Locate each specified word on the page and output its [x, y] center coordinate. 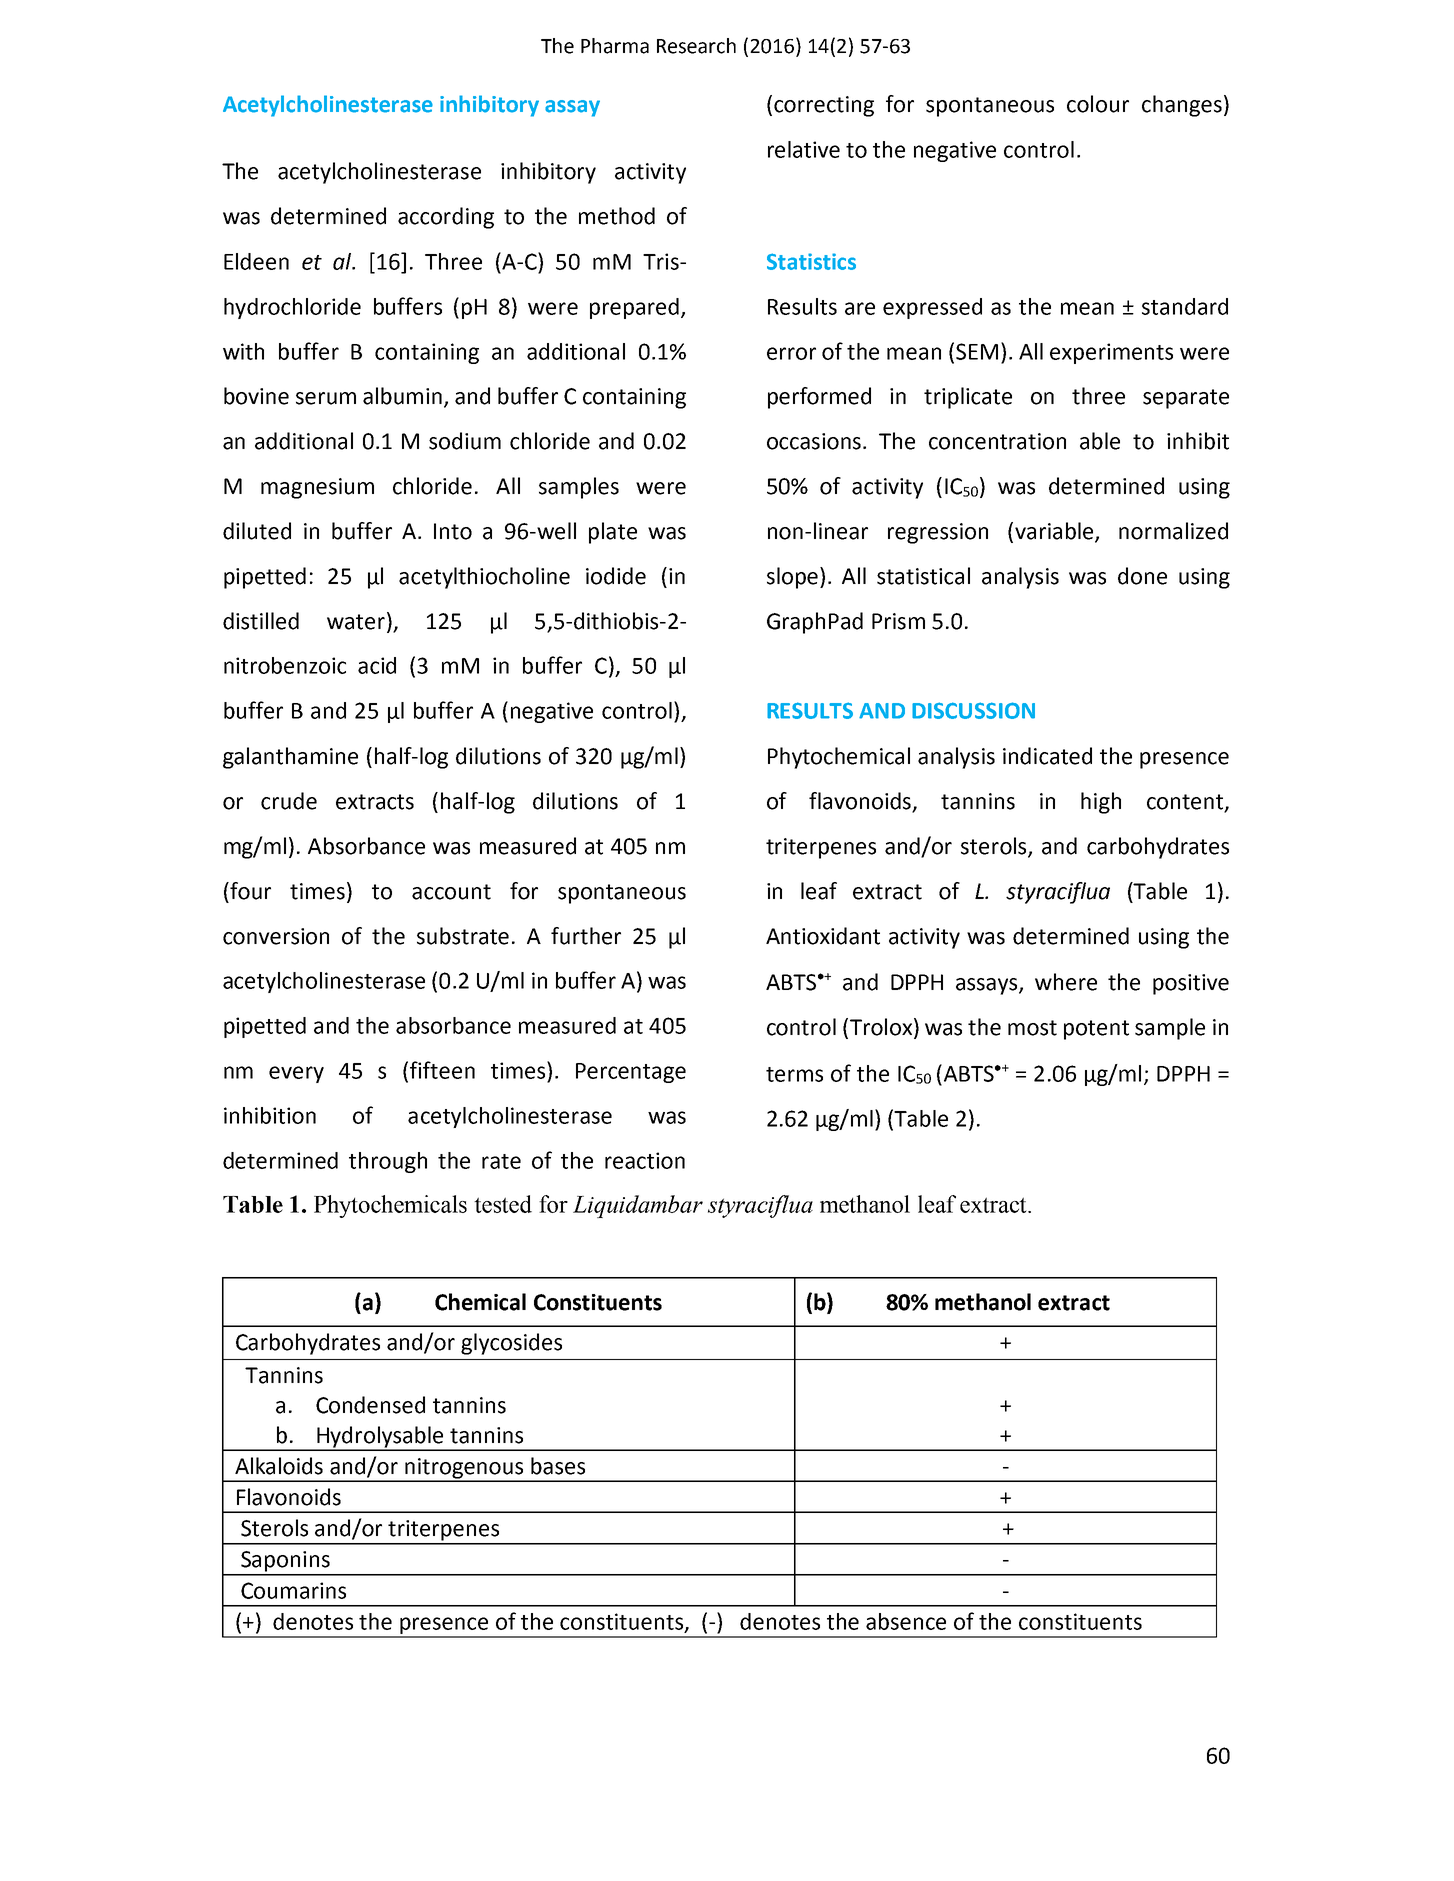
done [1142, 576]
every [296, 1074]
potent [1096, 1030]
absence [906, 1621]
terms [794, 1074]
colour [1098, 104]
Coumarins [293, 1590]
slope [792, 578]
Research [696, 46]
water [356, 622]
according [446, 218]
